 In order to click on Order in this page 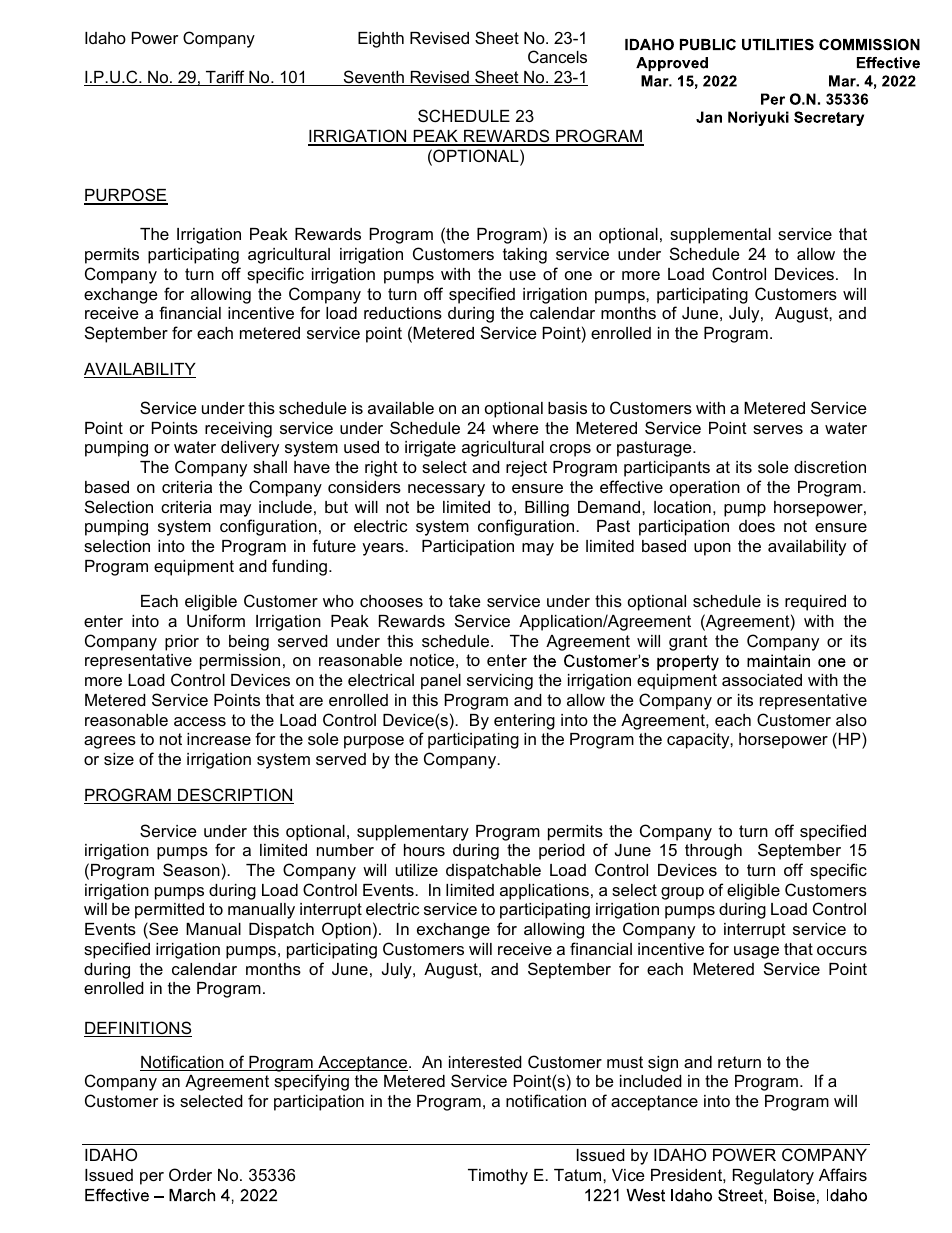, I will do `click(190, 1174)`.
